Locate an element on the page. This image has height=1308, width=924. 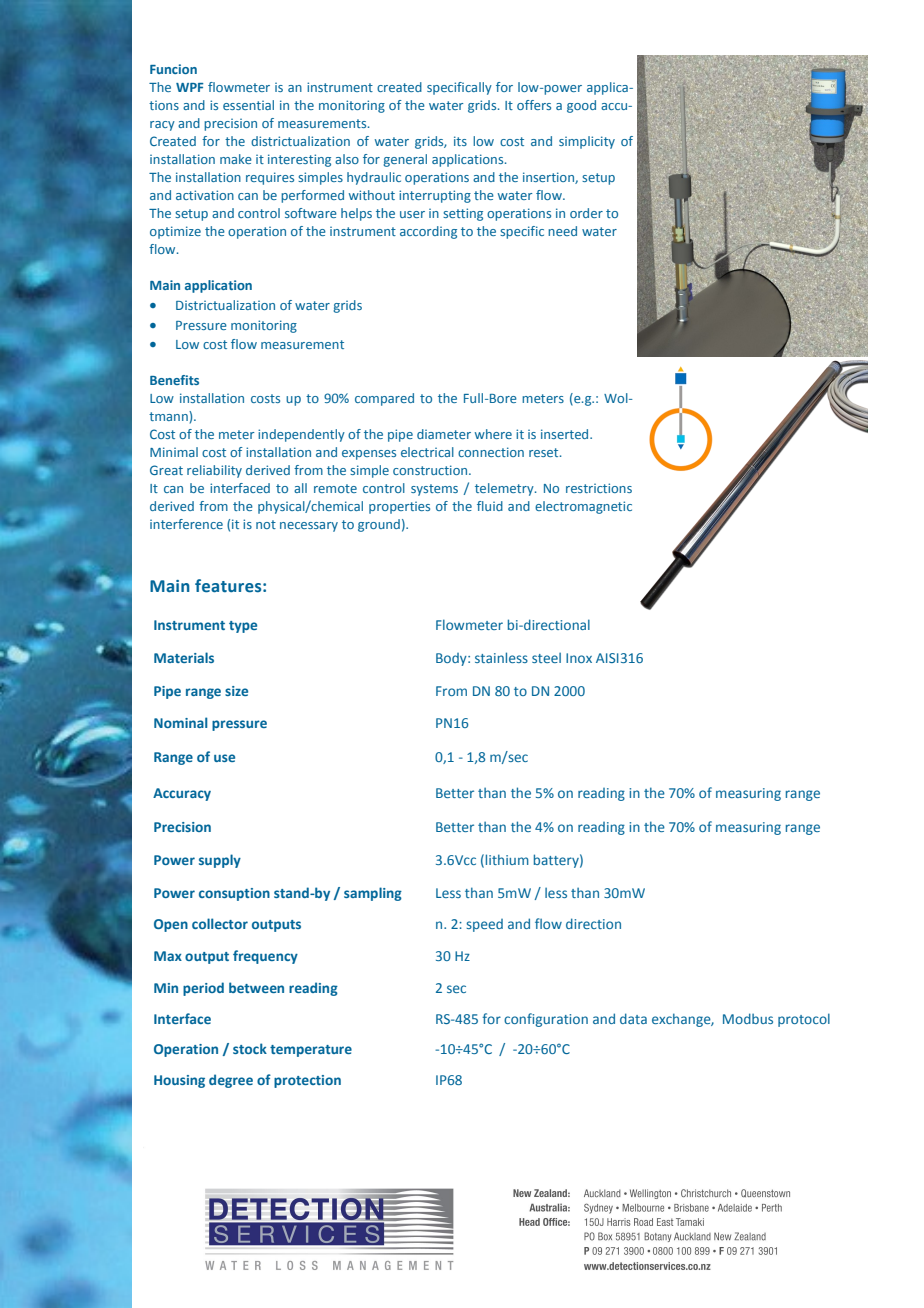
simplicity is located at coordinates (587, 142).
